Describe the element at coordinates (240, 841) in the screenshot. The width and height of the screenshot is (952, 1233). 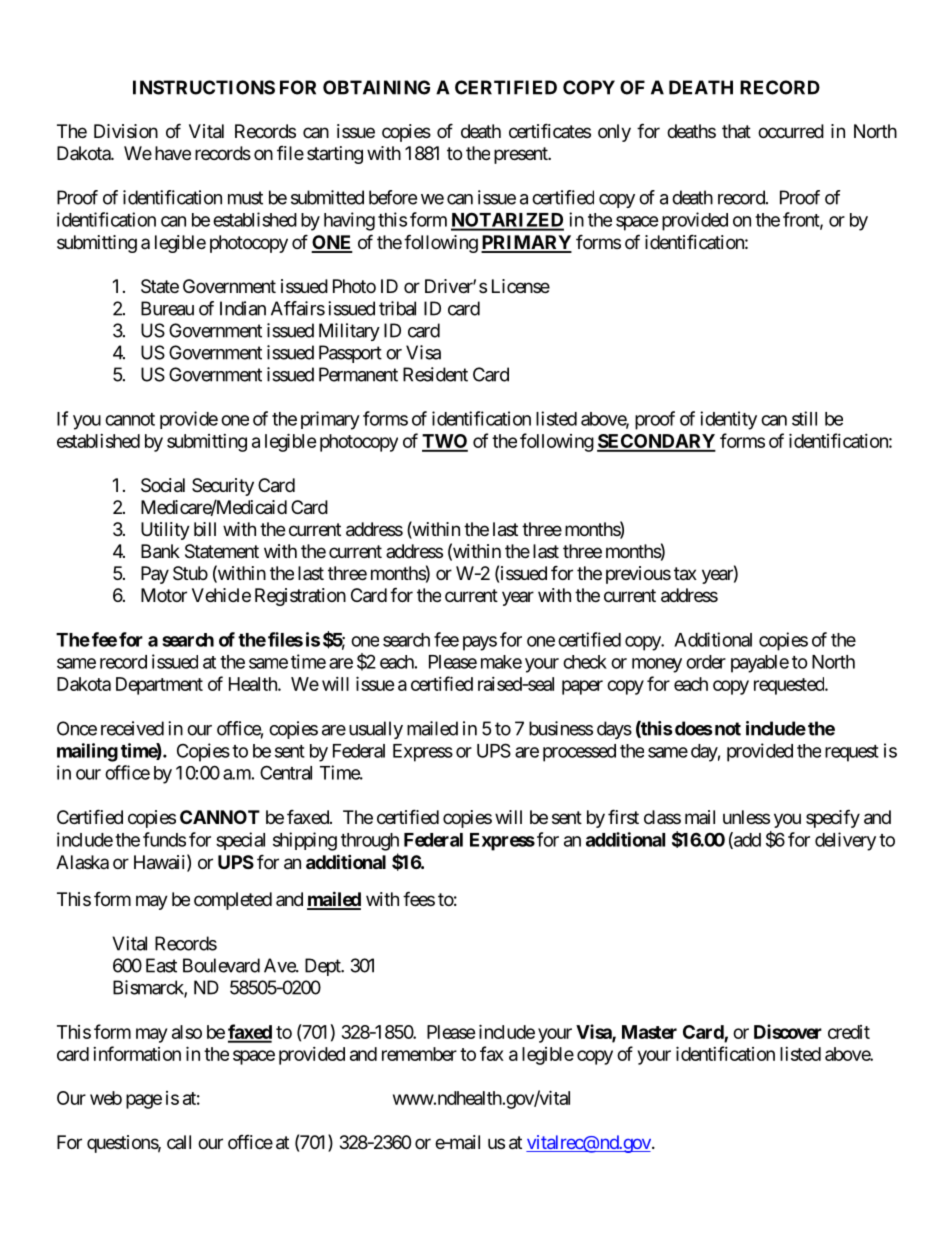
I see `special` at that location.
